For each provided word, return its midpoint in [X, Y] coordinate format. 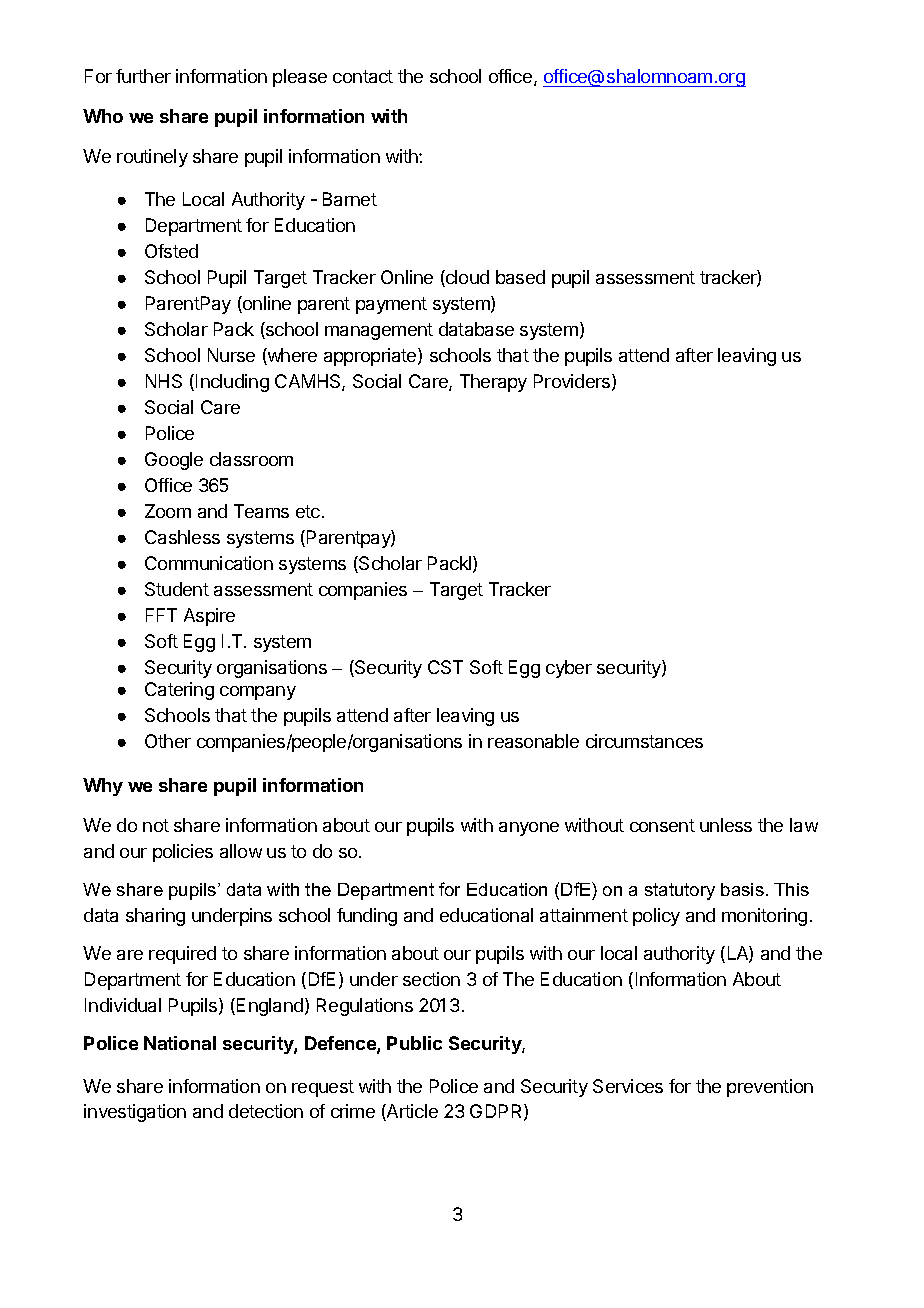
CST [445, 667]
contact [363, 76]
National [180, 1043]
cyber [569, 669]
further [143, 76]
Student [177, 589]
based [520, 277]
